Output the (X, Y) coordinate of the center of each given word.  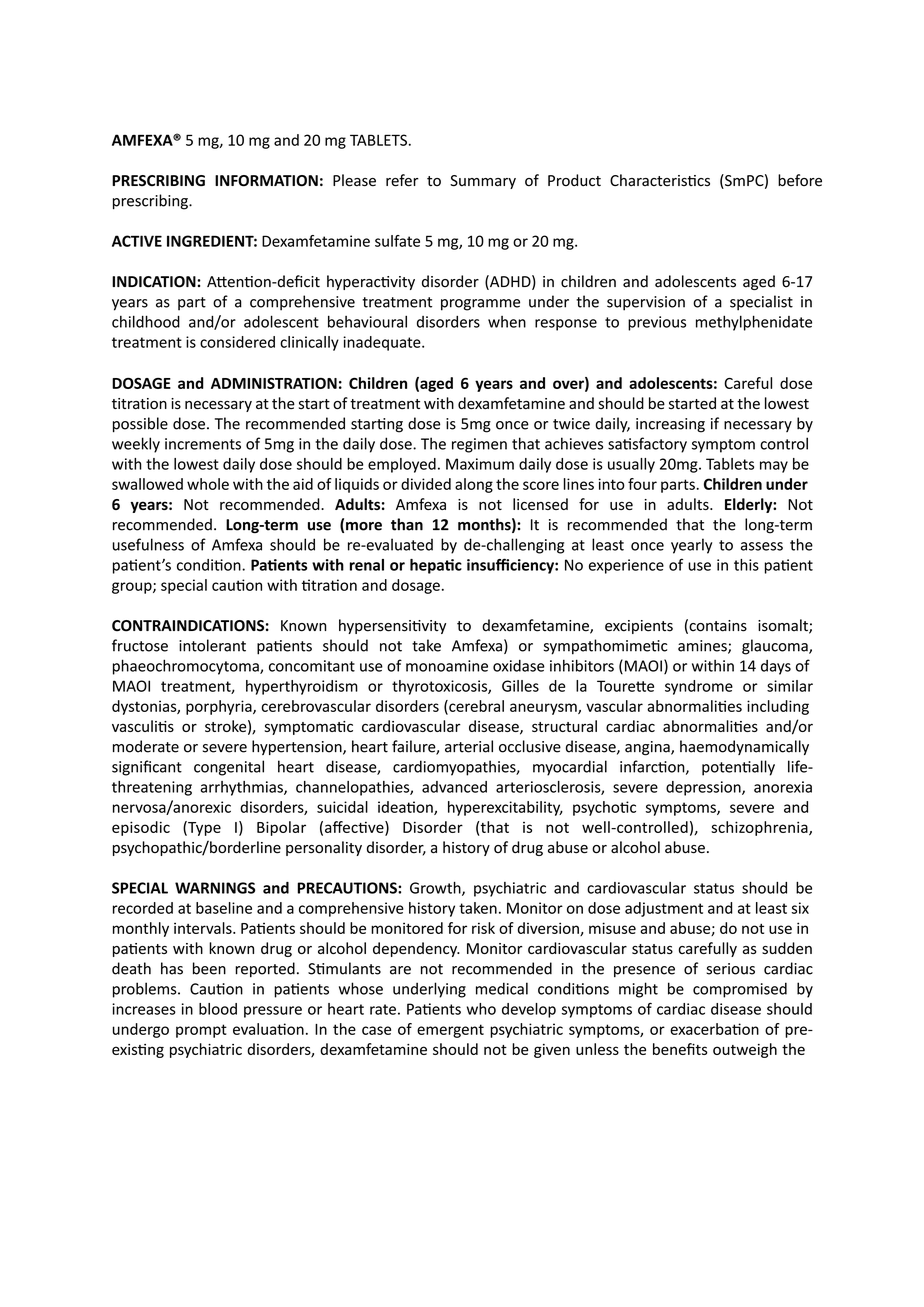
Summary (483, 182)
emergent (450, 1031)
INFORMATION (266, 181)
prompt (201, 1031)
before (800, 180)
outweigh (745, 1050)
